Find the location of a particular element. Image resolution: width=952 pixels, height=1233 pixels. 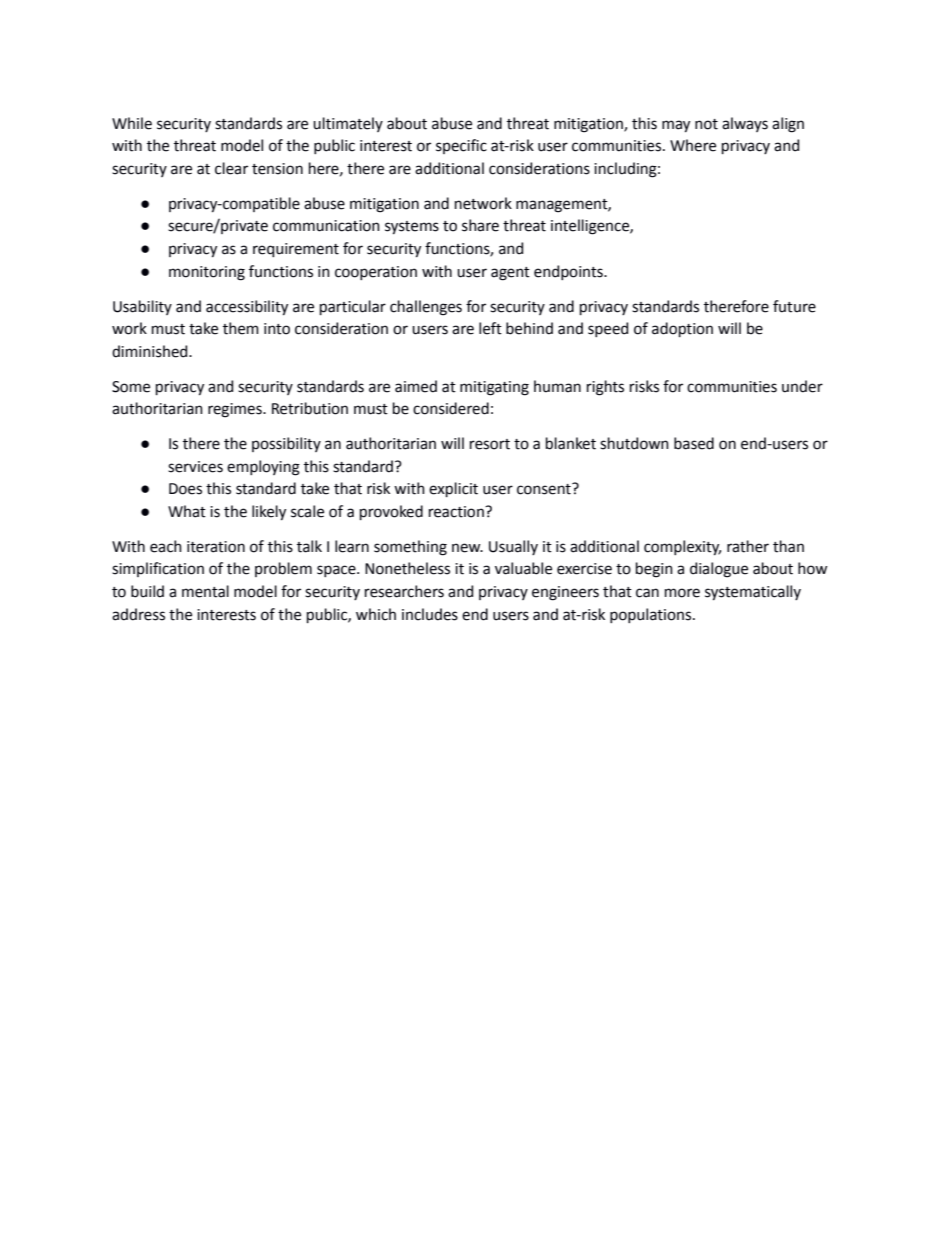

always is located at coordinates (745, 124).
